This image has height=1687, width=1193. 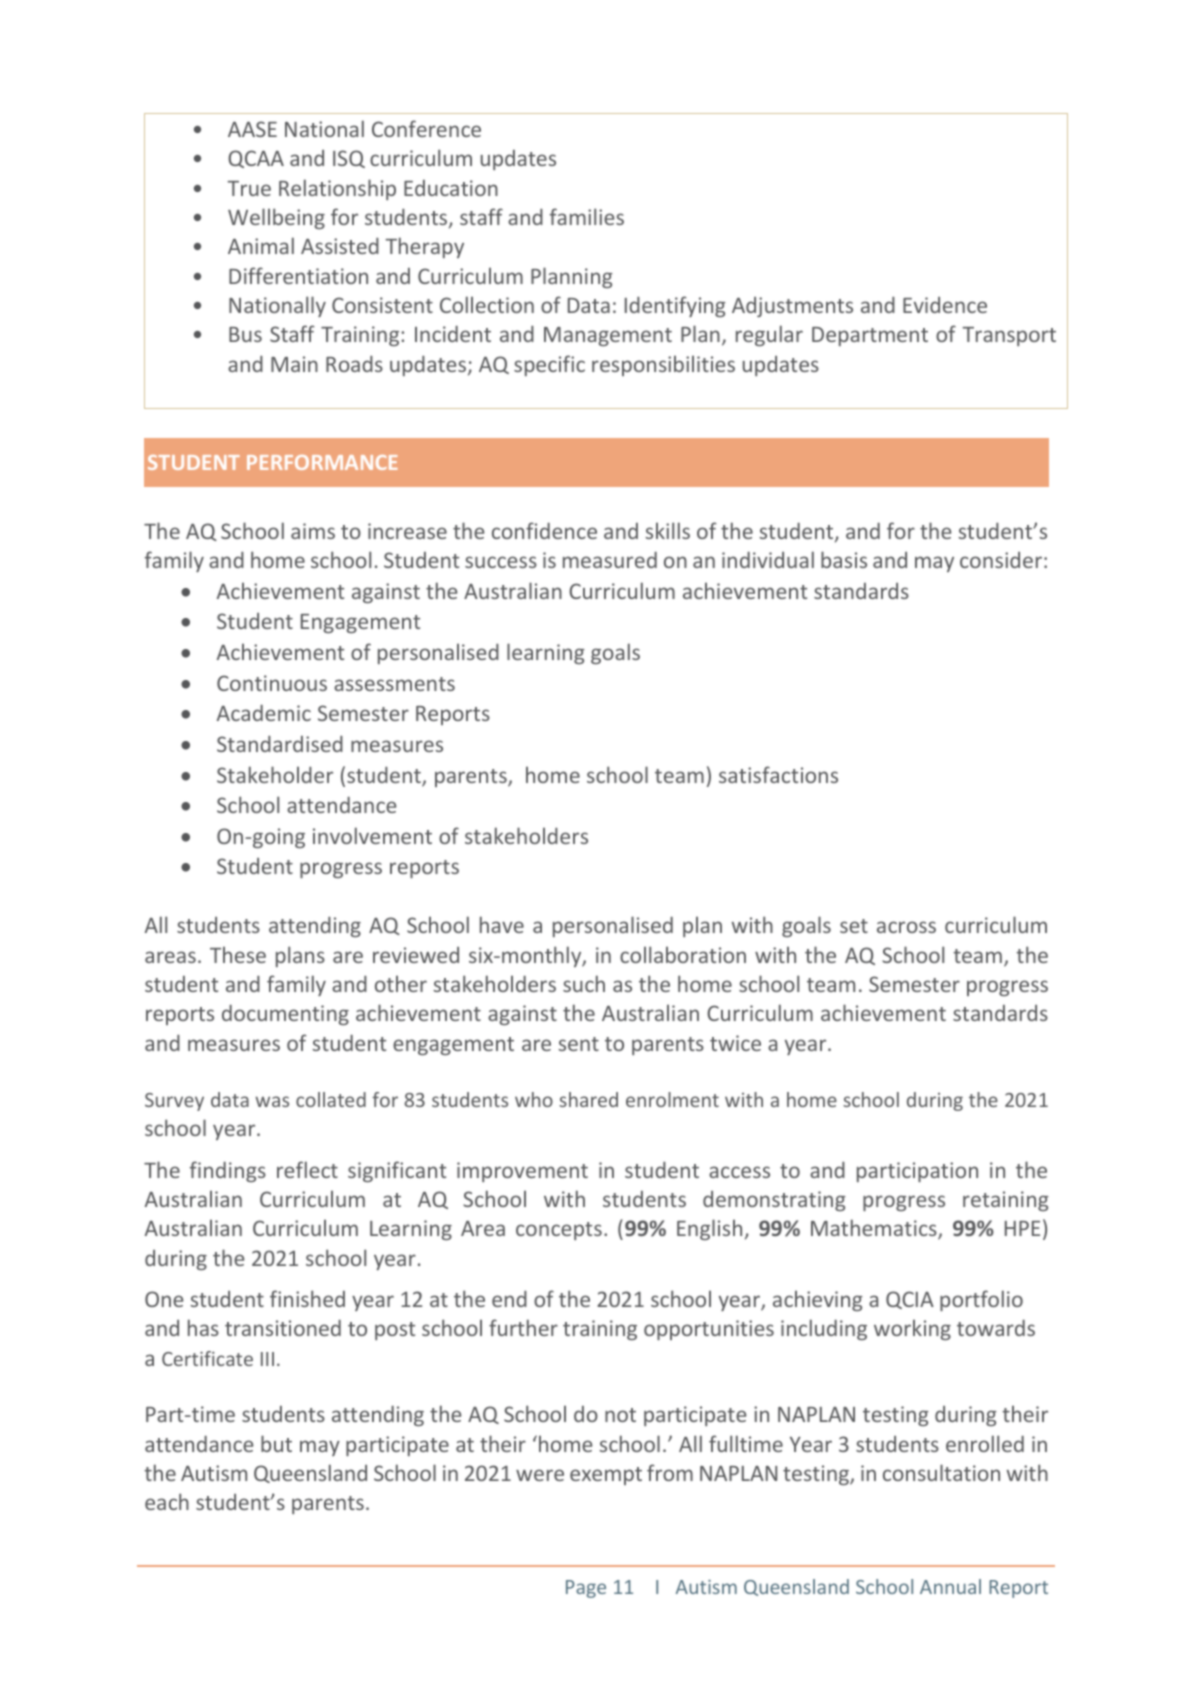 I want to click on Mathematics, so click(x=875, y=1229).
